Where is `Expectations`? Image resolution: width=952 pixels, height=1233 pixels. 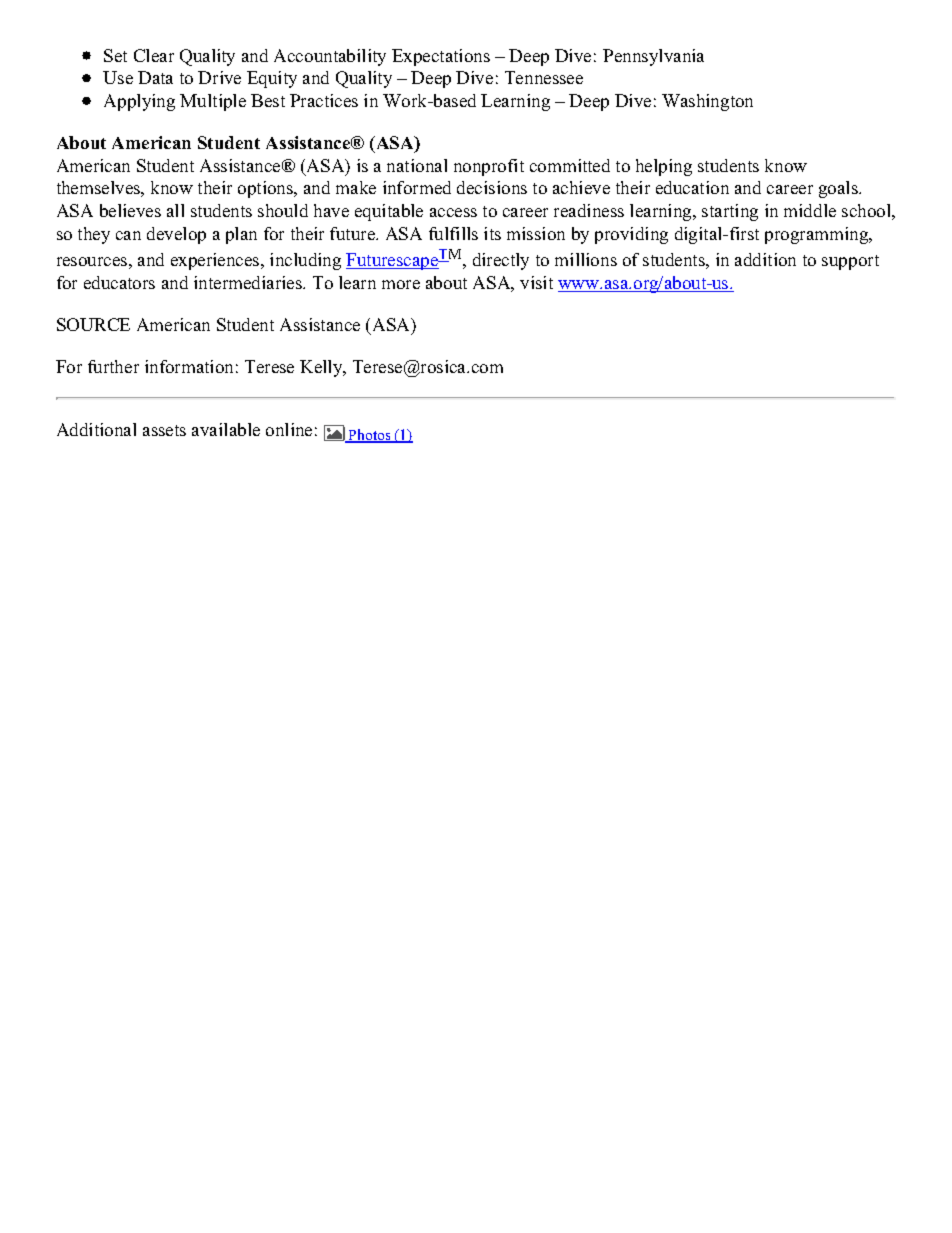 Expectations is located at coordinates (441, 57).
